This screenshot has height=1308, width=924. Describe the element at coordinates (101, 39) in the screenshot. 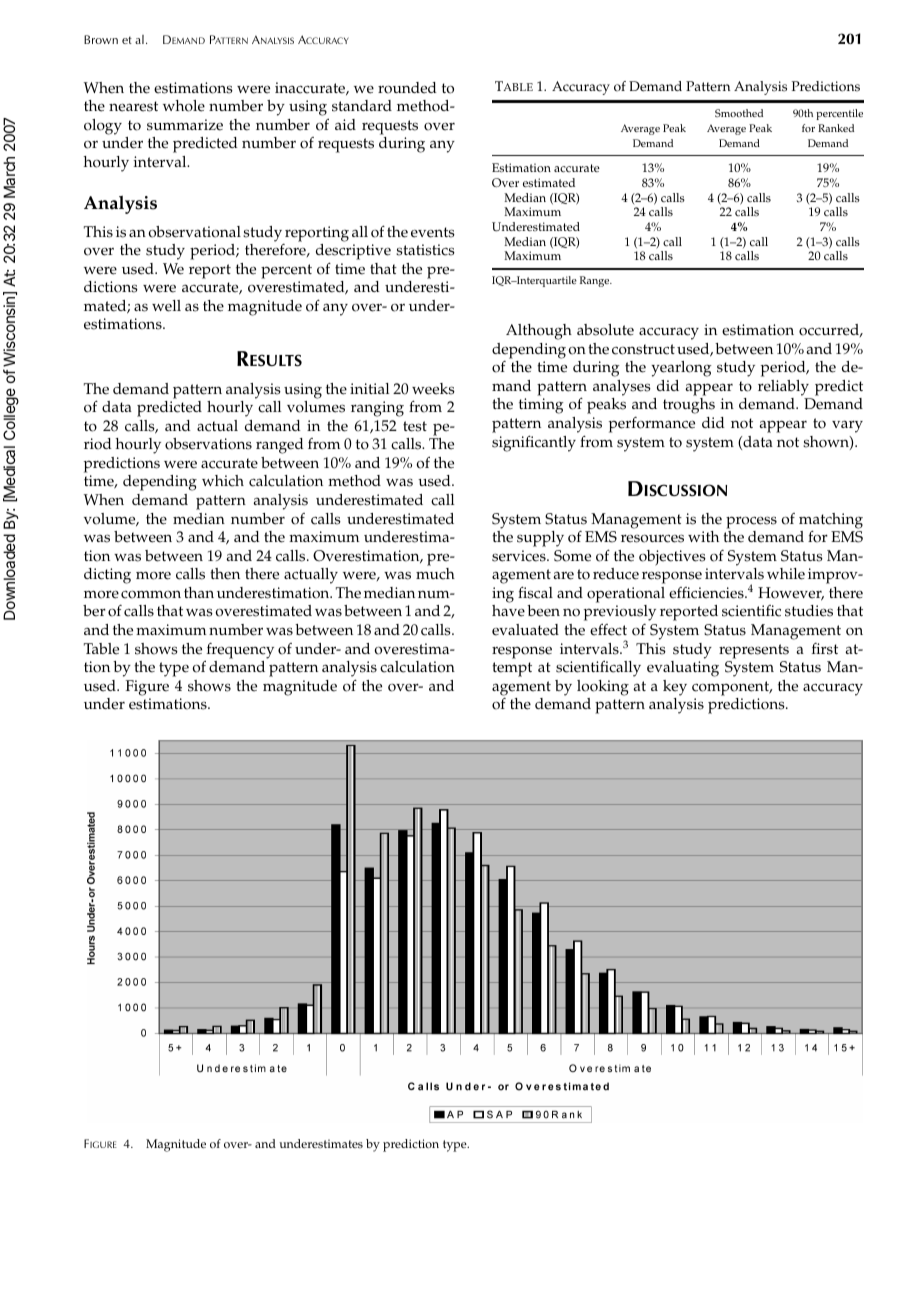

I see `Brown` at that location.
